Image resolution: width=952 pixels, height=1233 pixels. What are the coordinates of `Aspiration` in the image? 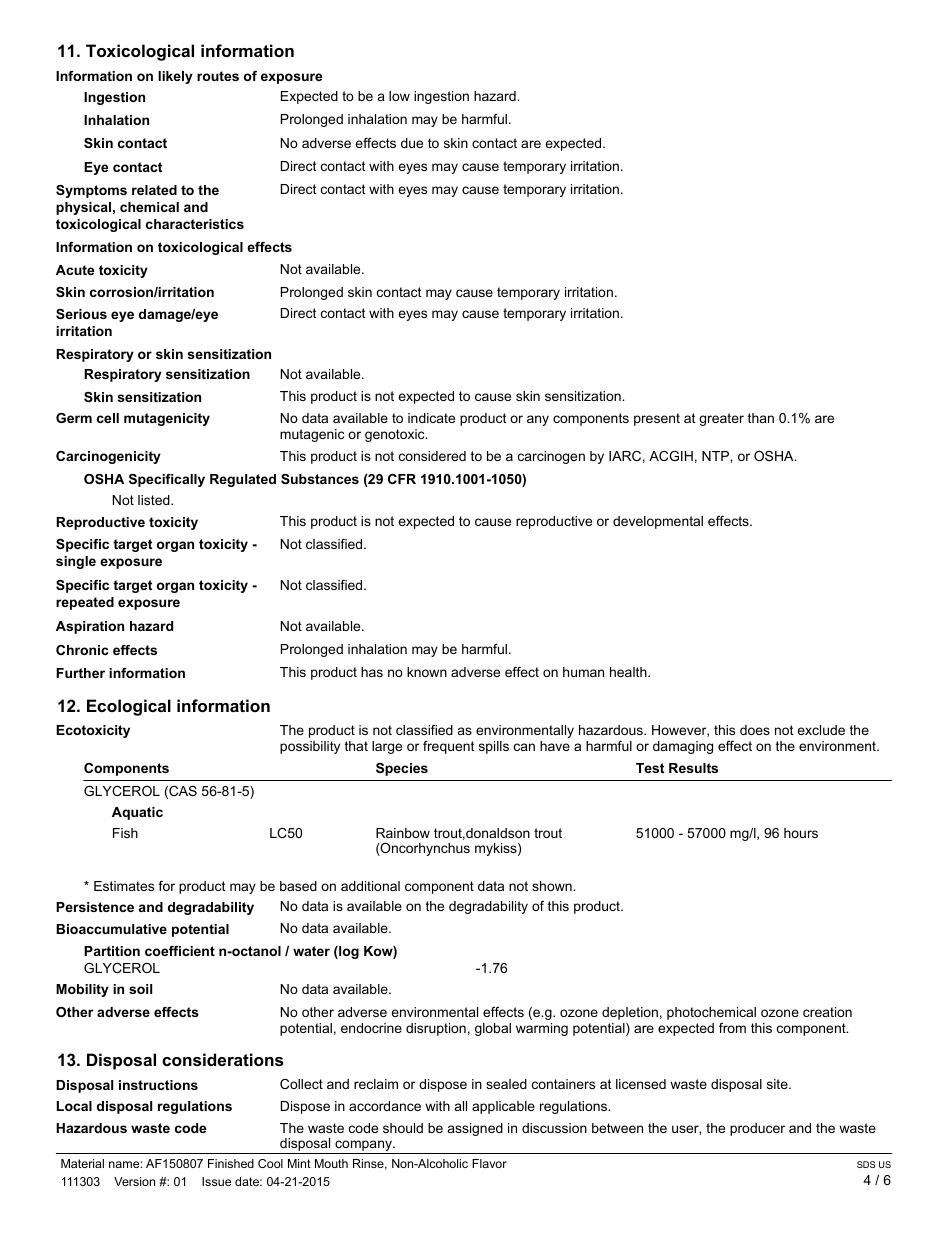 It's located at (90, 627).
